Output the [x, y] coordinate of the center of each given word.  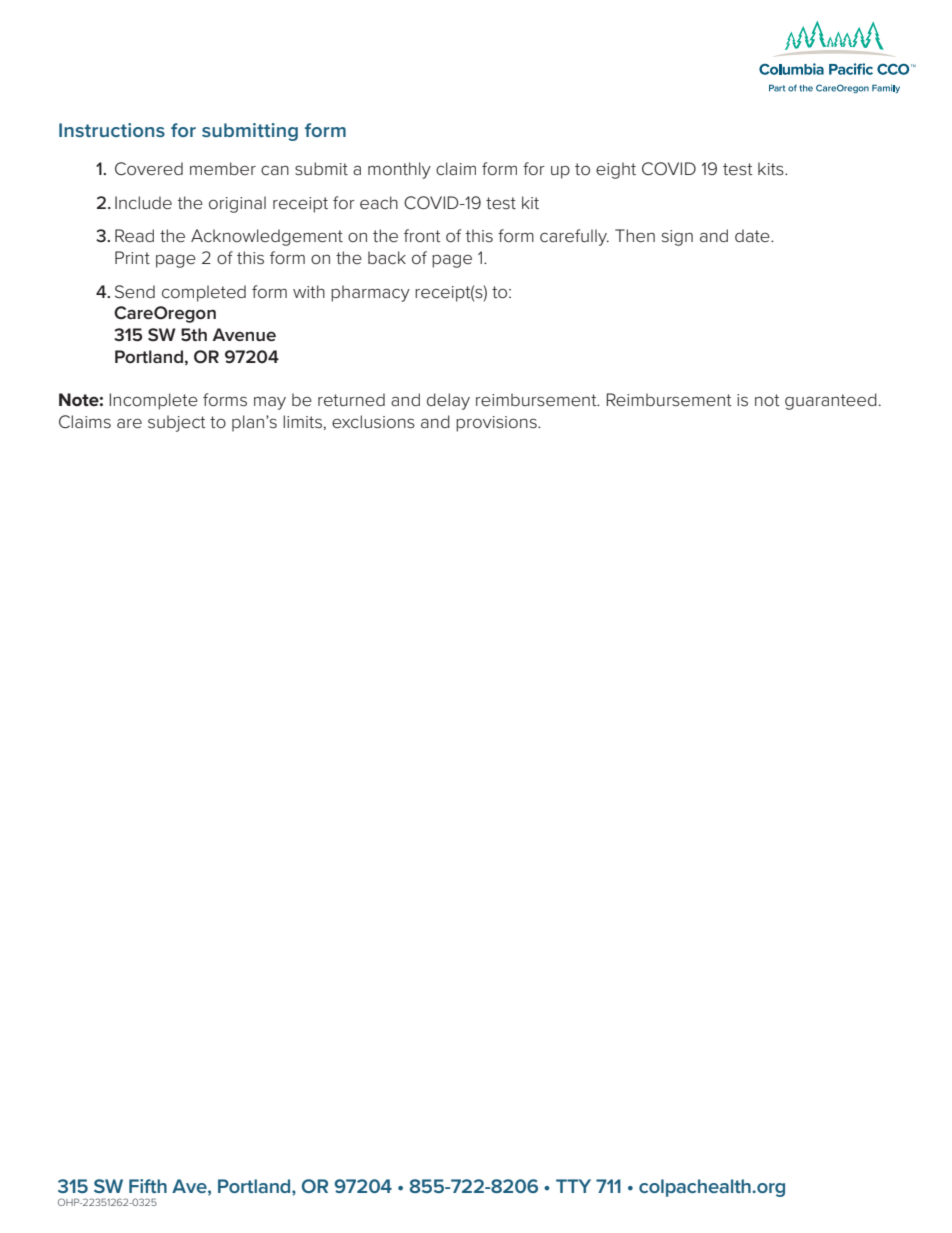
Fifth [148, 1186]
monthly [399, 170]
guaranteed [831, 401]
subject [177, 423]
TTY [573, 1186]
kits [772, 168]
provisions [497, 424]
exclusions [373, 422]
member [223, 168]
